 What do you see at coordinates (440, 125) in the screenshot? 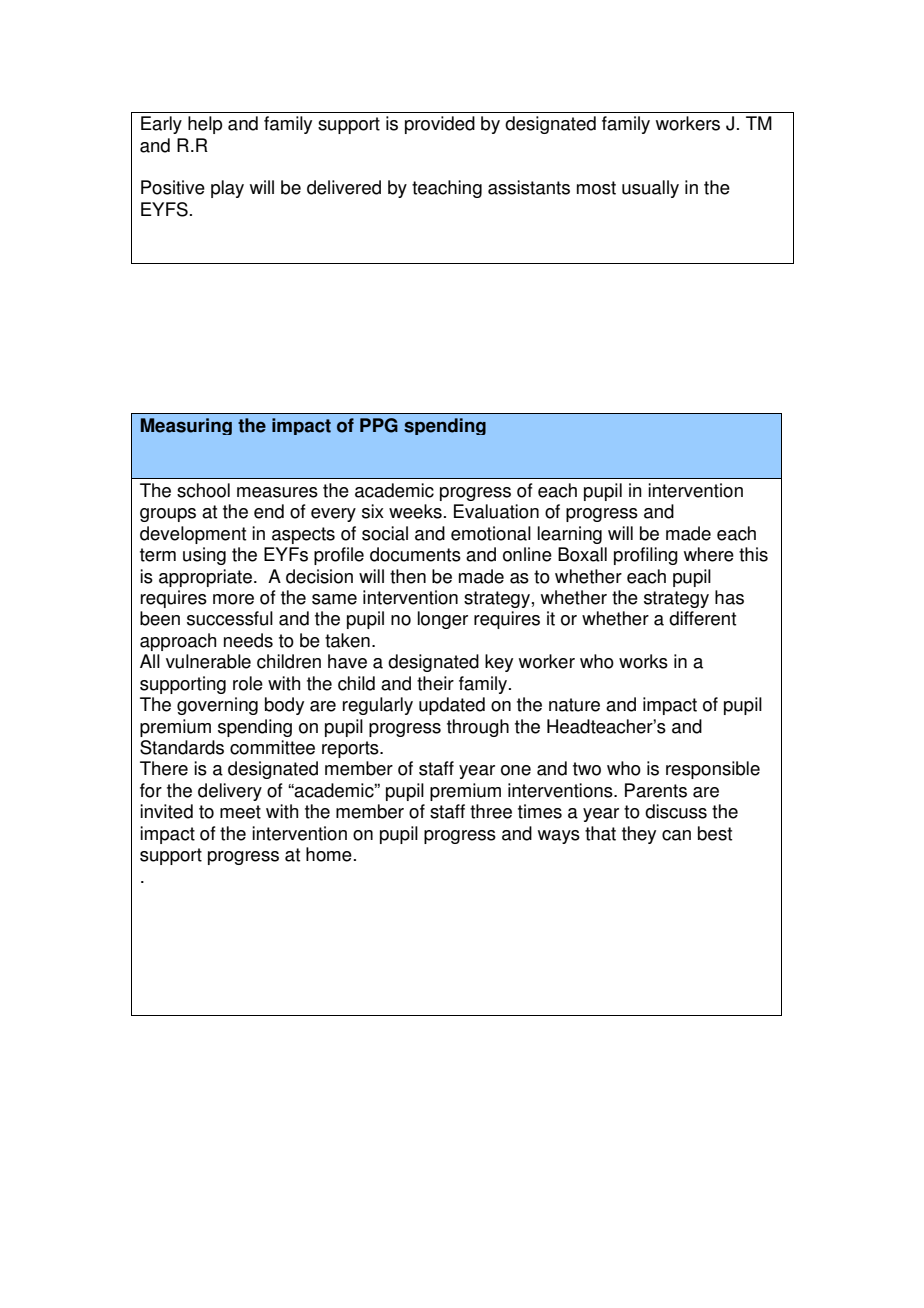
I see `provided` at bounding box center [440, 125].
